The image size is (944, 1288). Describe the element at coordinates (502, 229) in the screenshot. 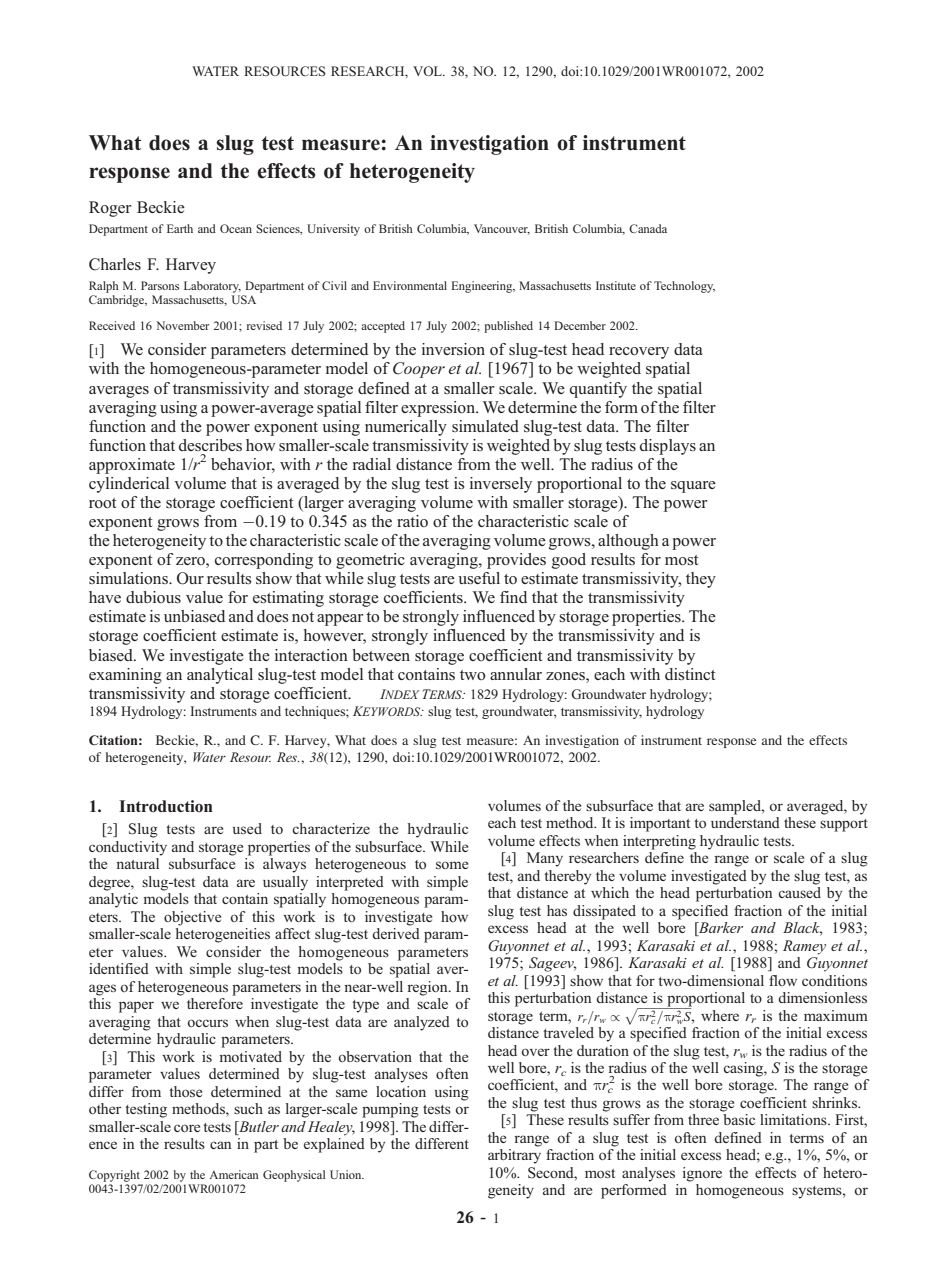

I see `Vancouver` at that location.
